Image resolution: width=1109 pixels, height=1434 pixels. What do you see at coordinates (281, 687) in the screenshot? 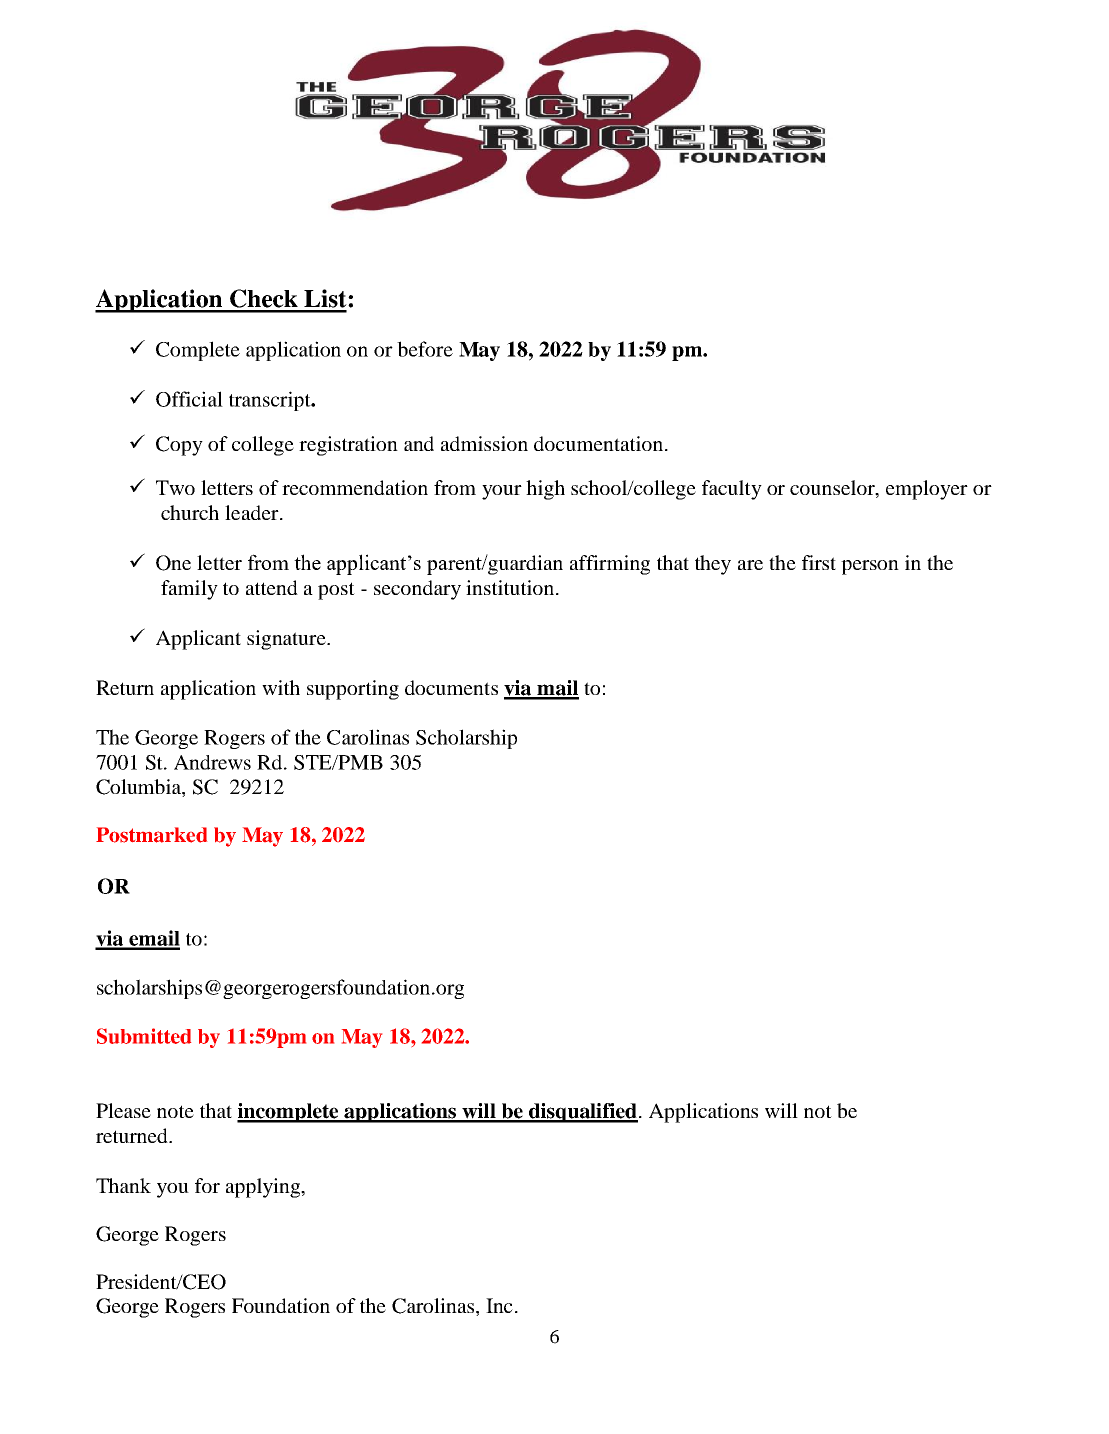
I see `with` at bounding box center [281, 687].
